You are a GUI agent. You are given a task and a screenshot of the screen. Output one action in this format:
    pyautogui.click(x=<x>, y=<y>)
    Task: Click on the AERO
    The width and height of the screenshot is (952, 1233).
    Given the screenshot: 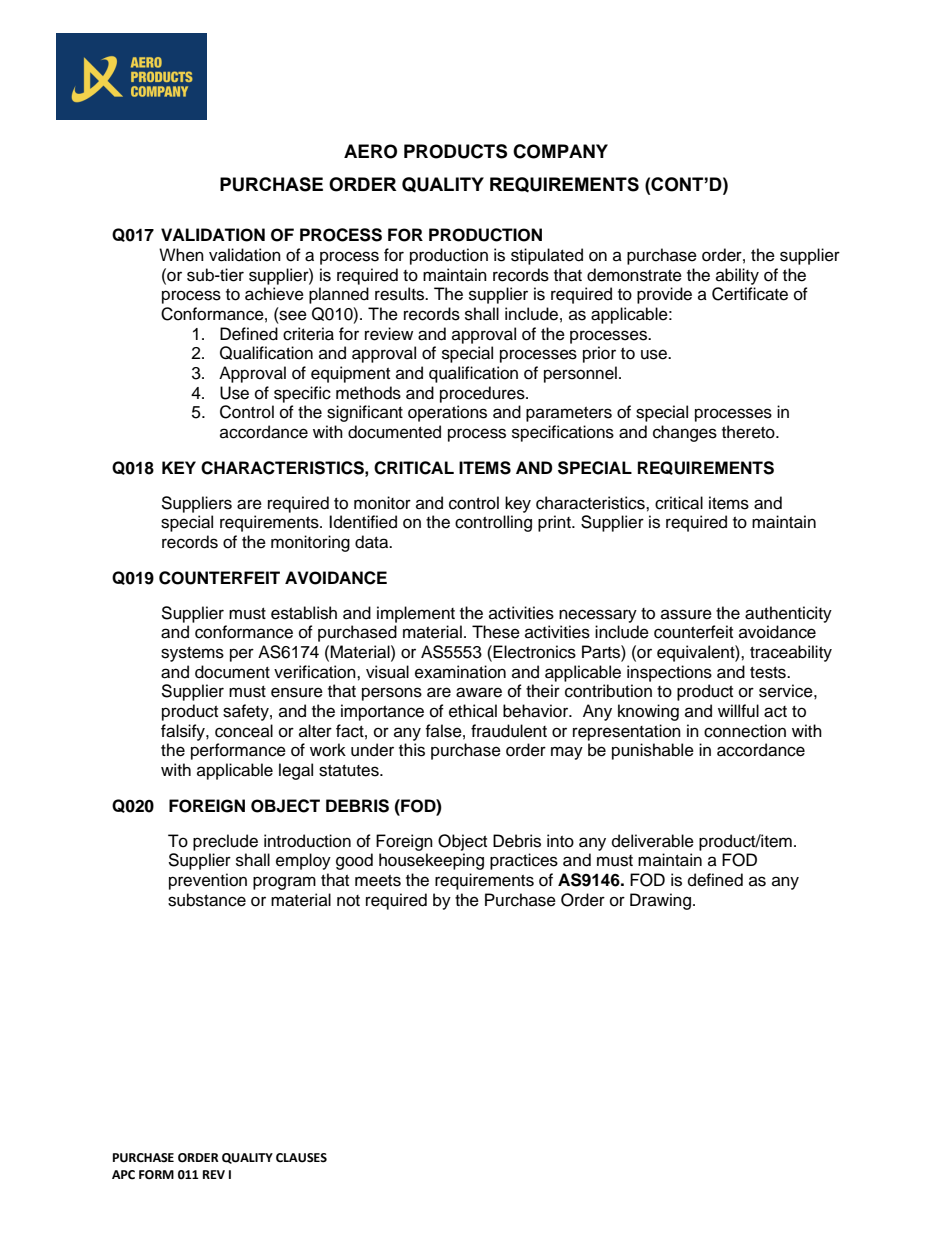 What is the action you would take?
    pyautogui.click(x=370, y=151)
